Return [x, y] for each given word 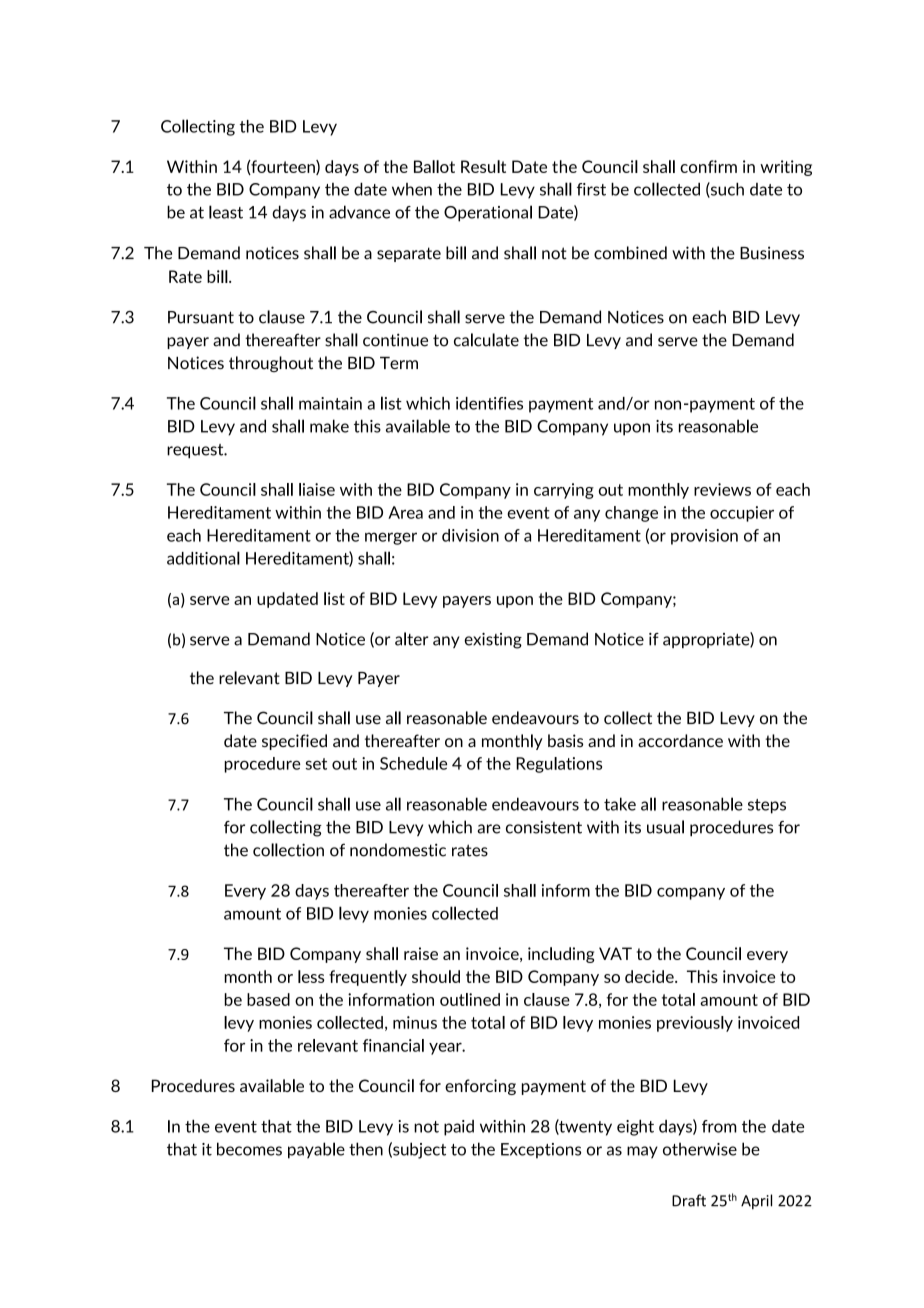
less [311, 976]
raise [421, 953]
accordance [680, 740]
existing [493, 641]
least [226, 212]
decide [650, 976]
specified [294, 742]
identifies [489, 403]
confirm [708, 166]
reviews [722, 489]
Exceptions [541, 1151]
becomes [249, 1149]
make [329, 426]
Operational [488, 213]
